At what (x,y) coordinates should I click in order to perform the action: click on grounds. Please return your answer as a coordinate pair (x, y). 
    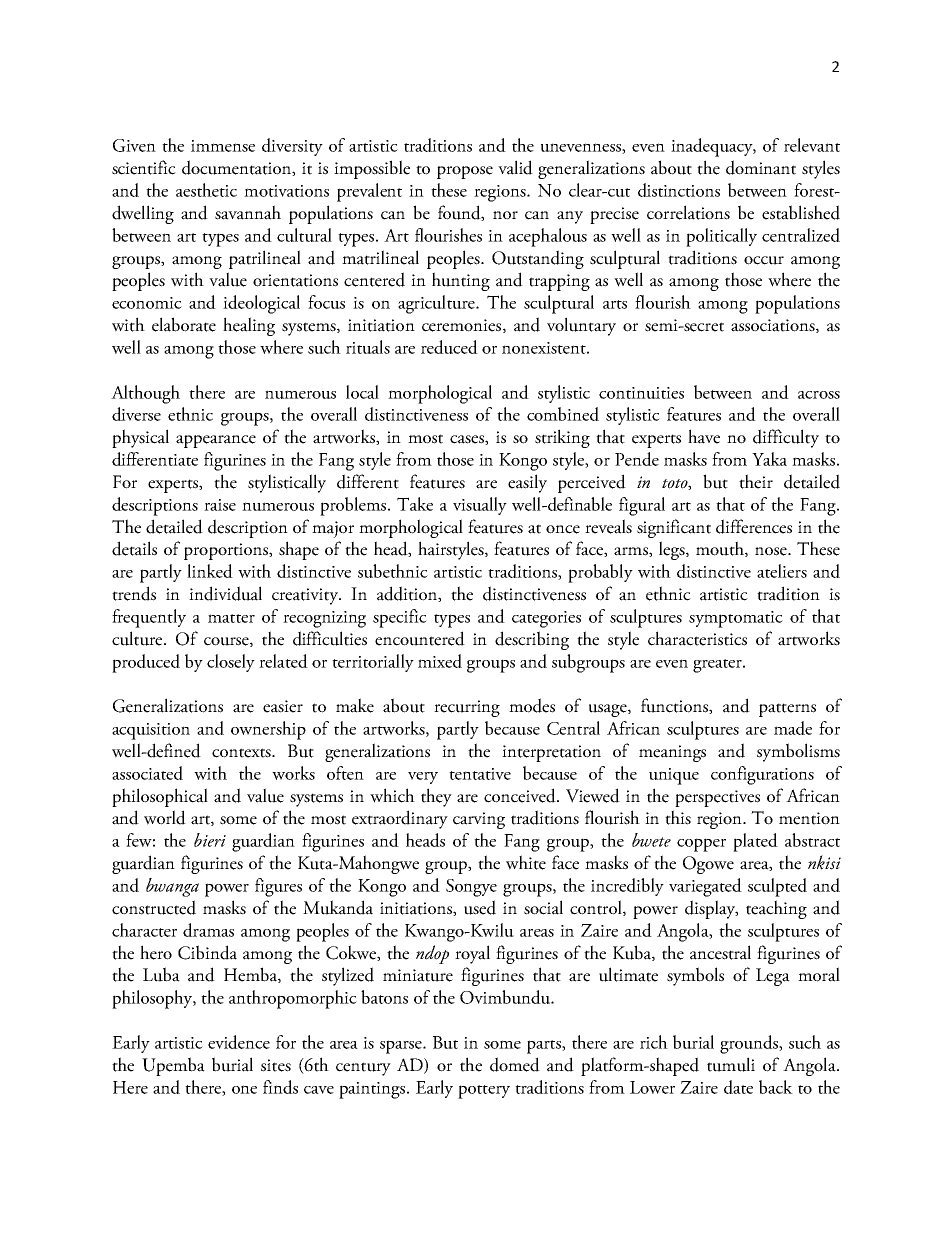
    Looking at the image, I should click on (750, 1044).
